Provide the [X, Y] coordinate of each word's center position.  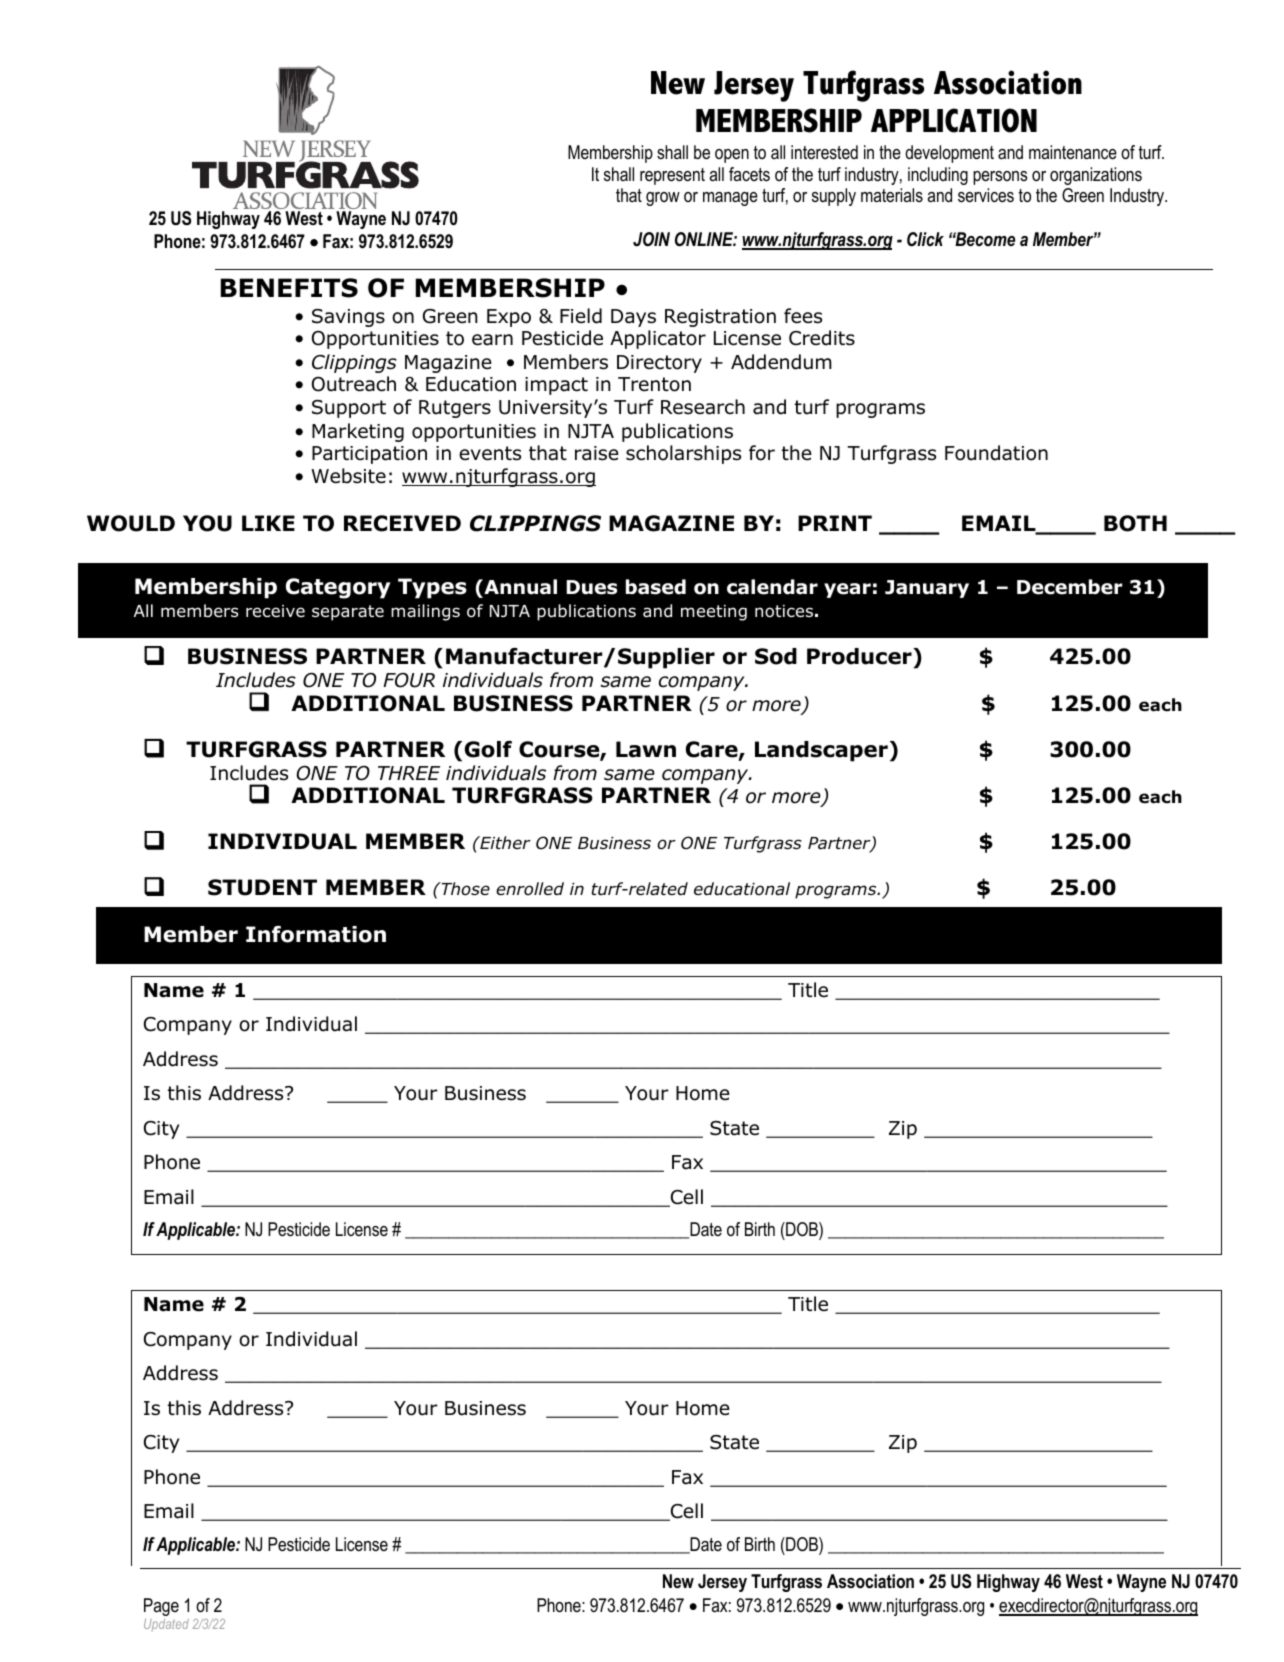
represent [672, 176]
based [656, 587]
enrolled [530, 889]
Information [316, 934]
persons [1000, 178]
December [1069, 587]
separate [348, 613]
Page [161, 1607]
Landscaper [821, 751]
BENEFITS [289, 288]
